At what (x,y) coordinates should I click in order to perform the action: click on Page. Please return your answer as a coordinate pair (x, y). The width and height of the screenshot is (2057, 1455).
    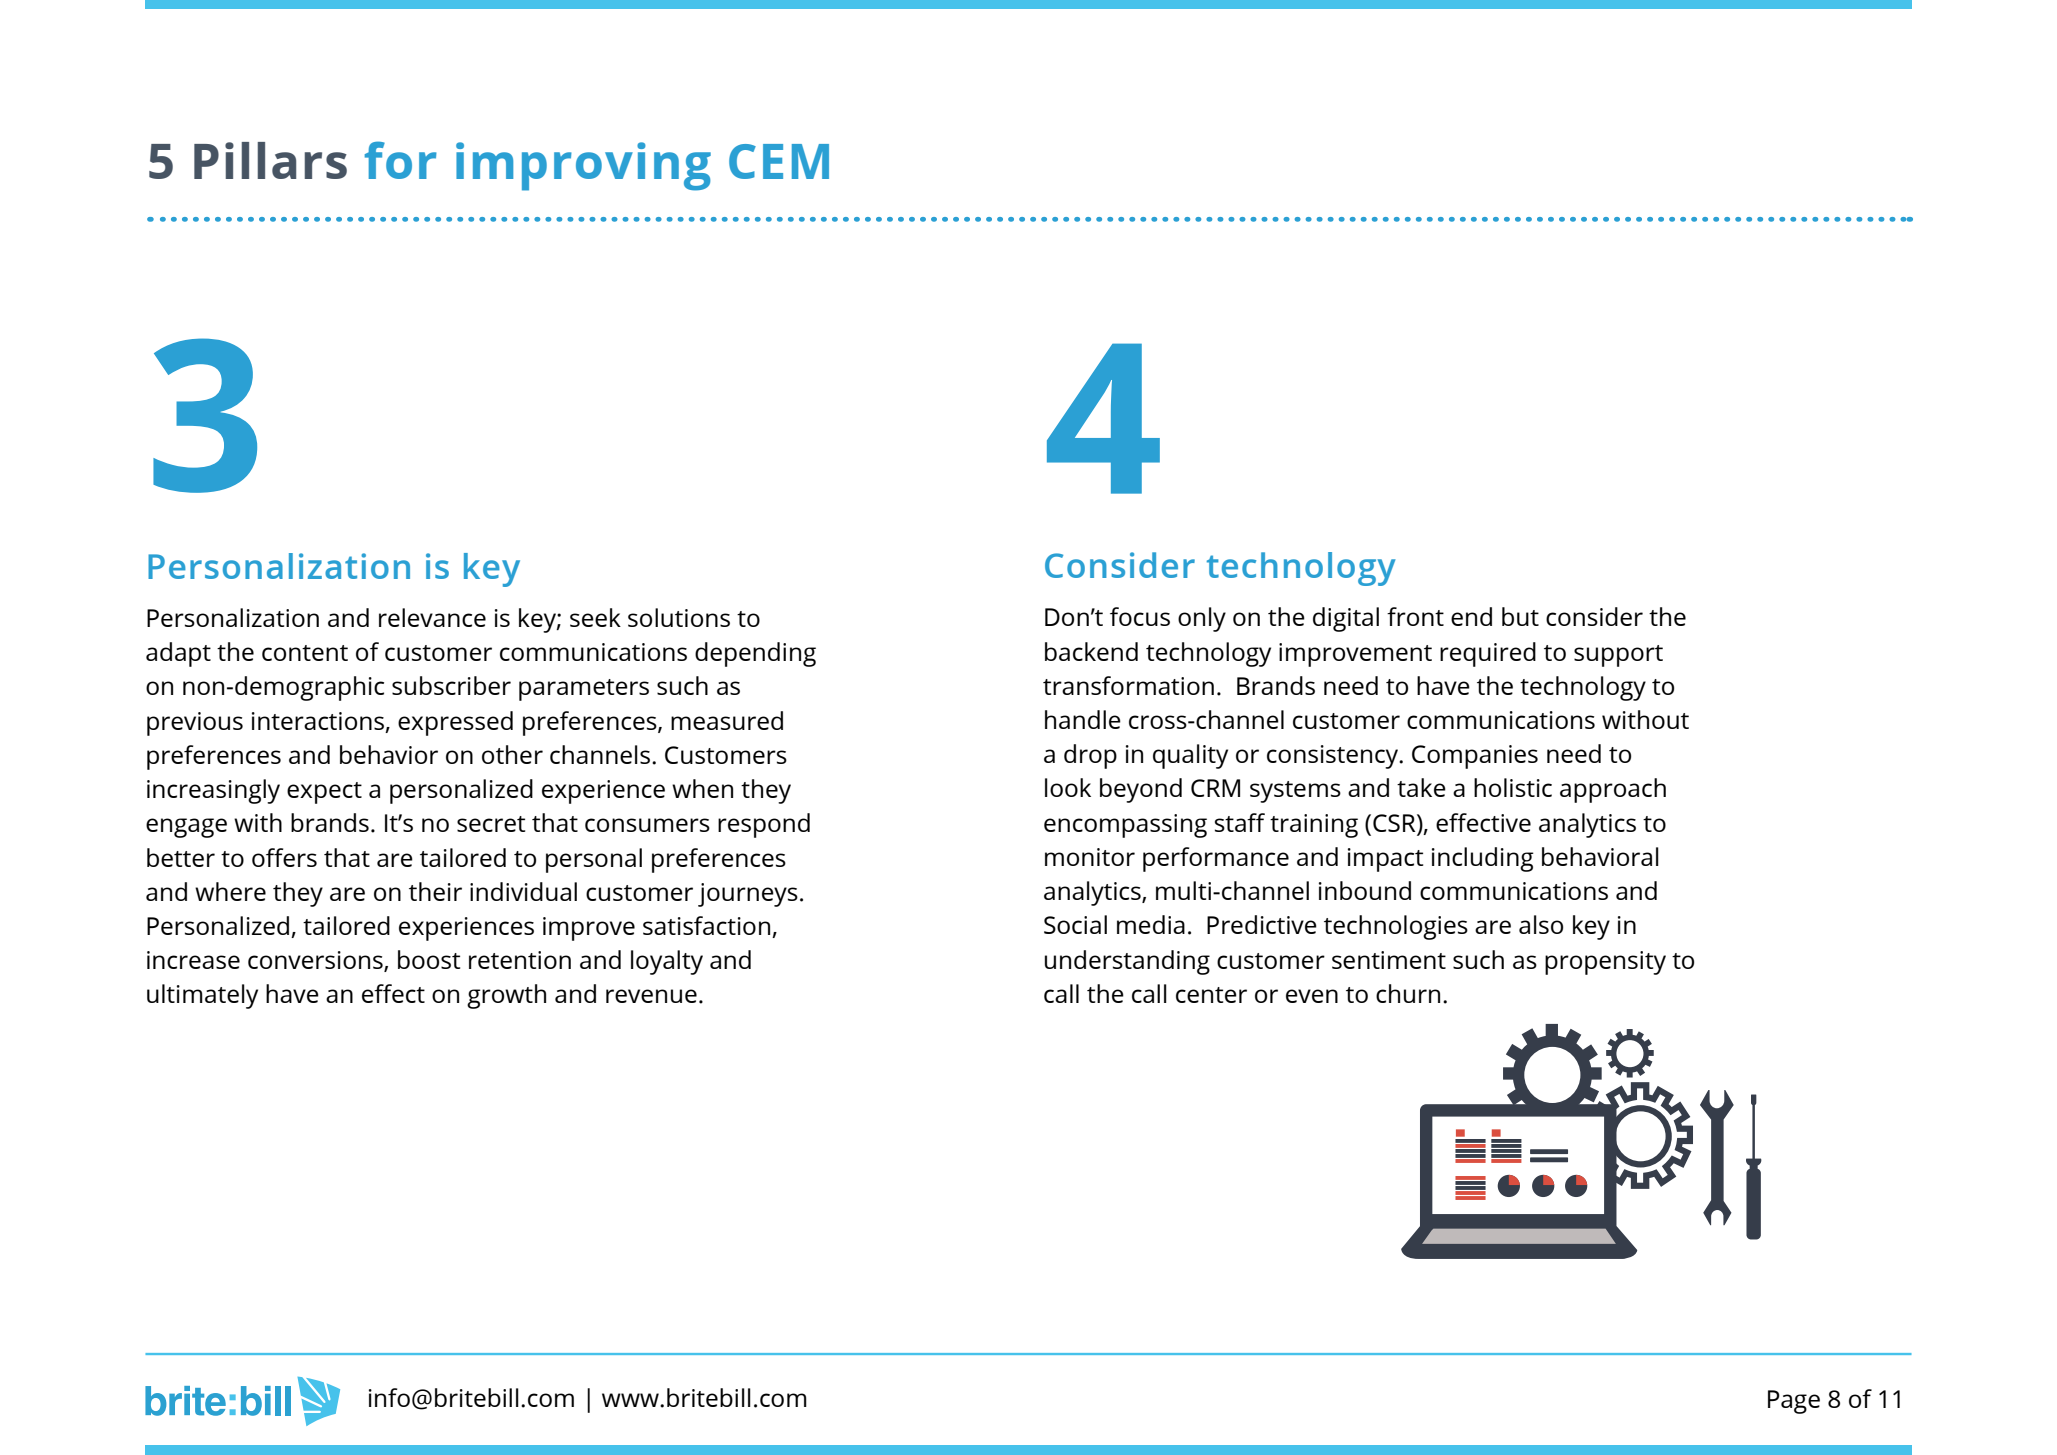
    Looking at the image, I should click on (1794, 1402).
